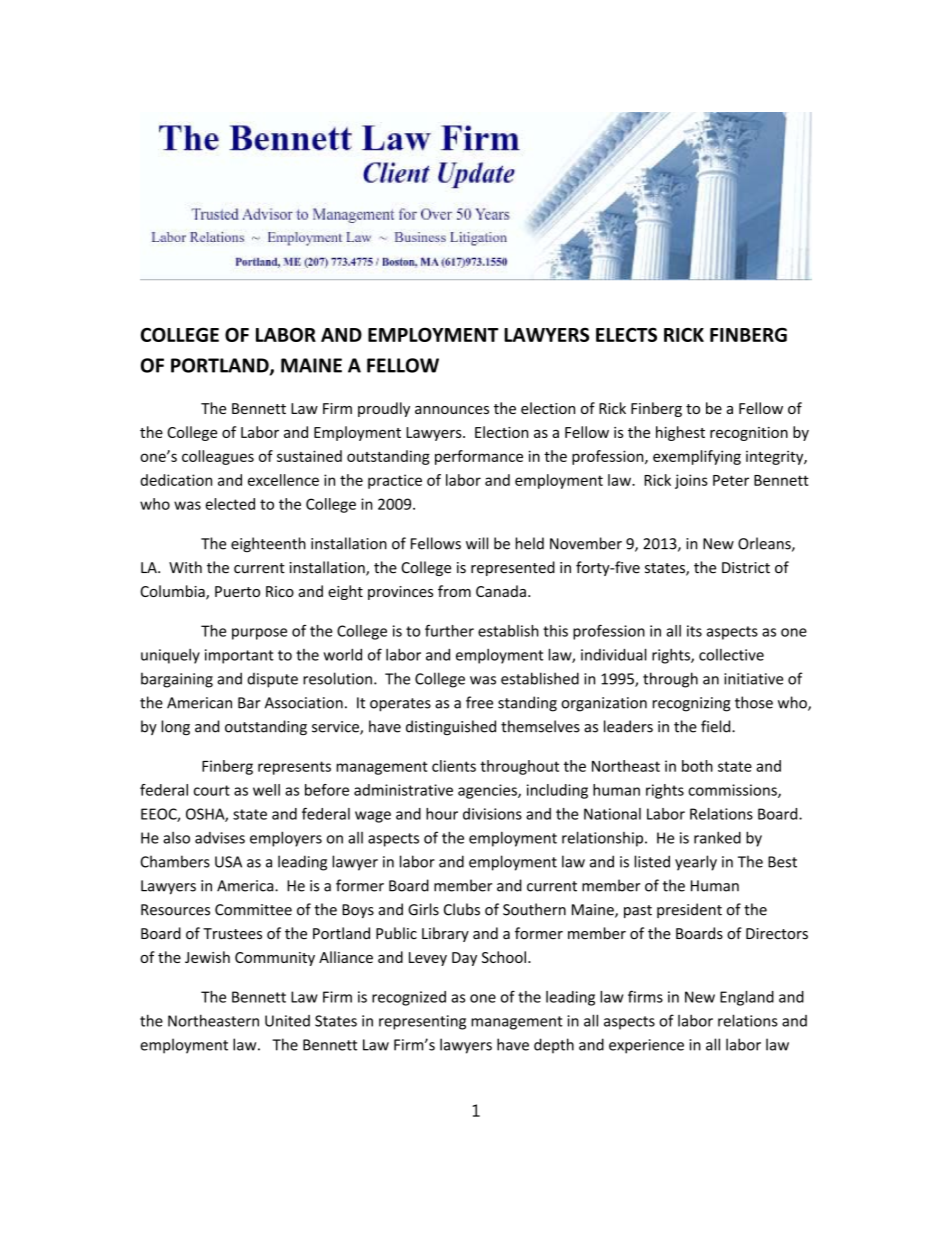  Describe the element at coordinates (477, 543) in the screenshot. I see `will` at that location.
